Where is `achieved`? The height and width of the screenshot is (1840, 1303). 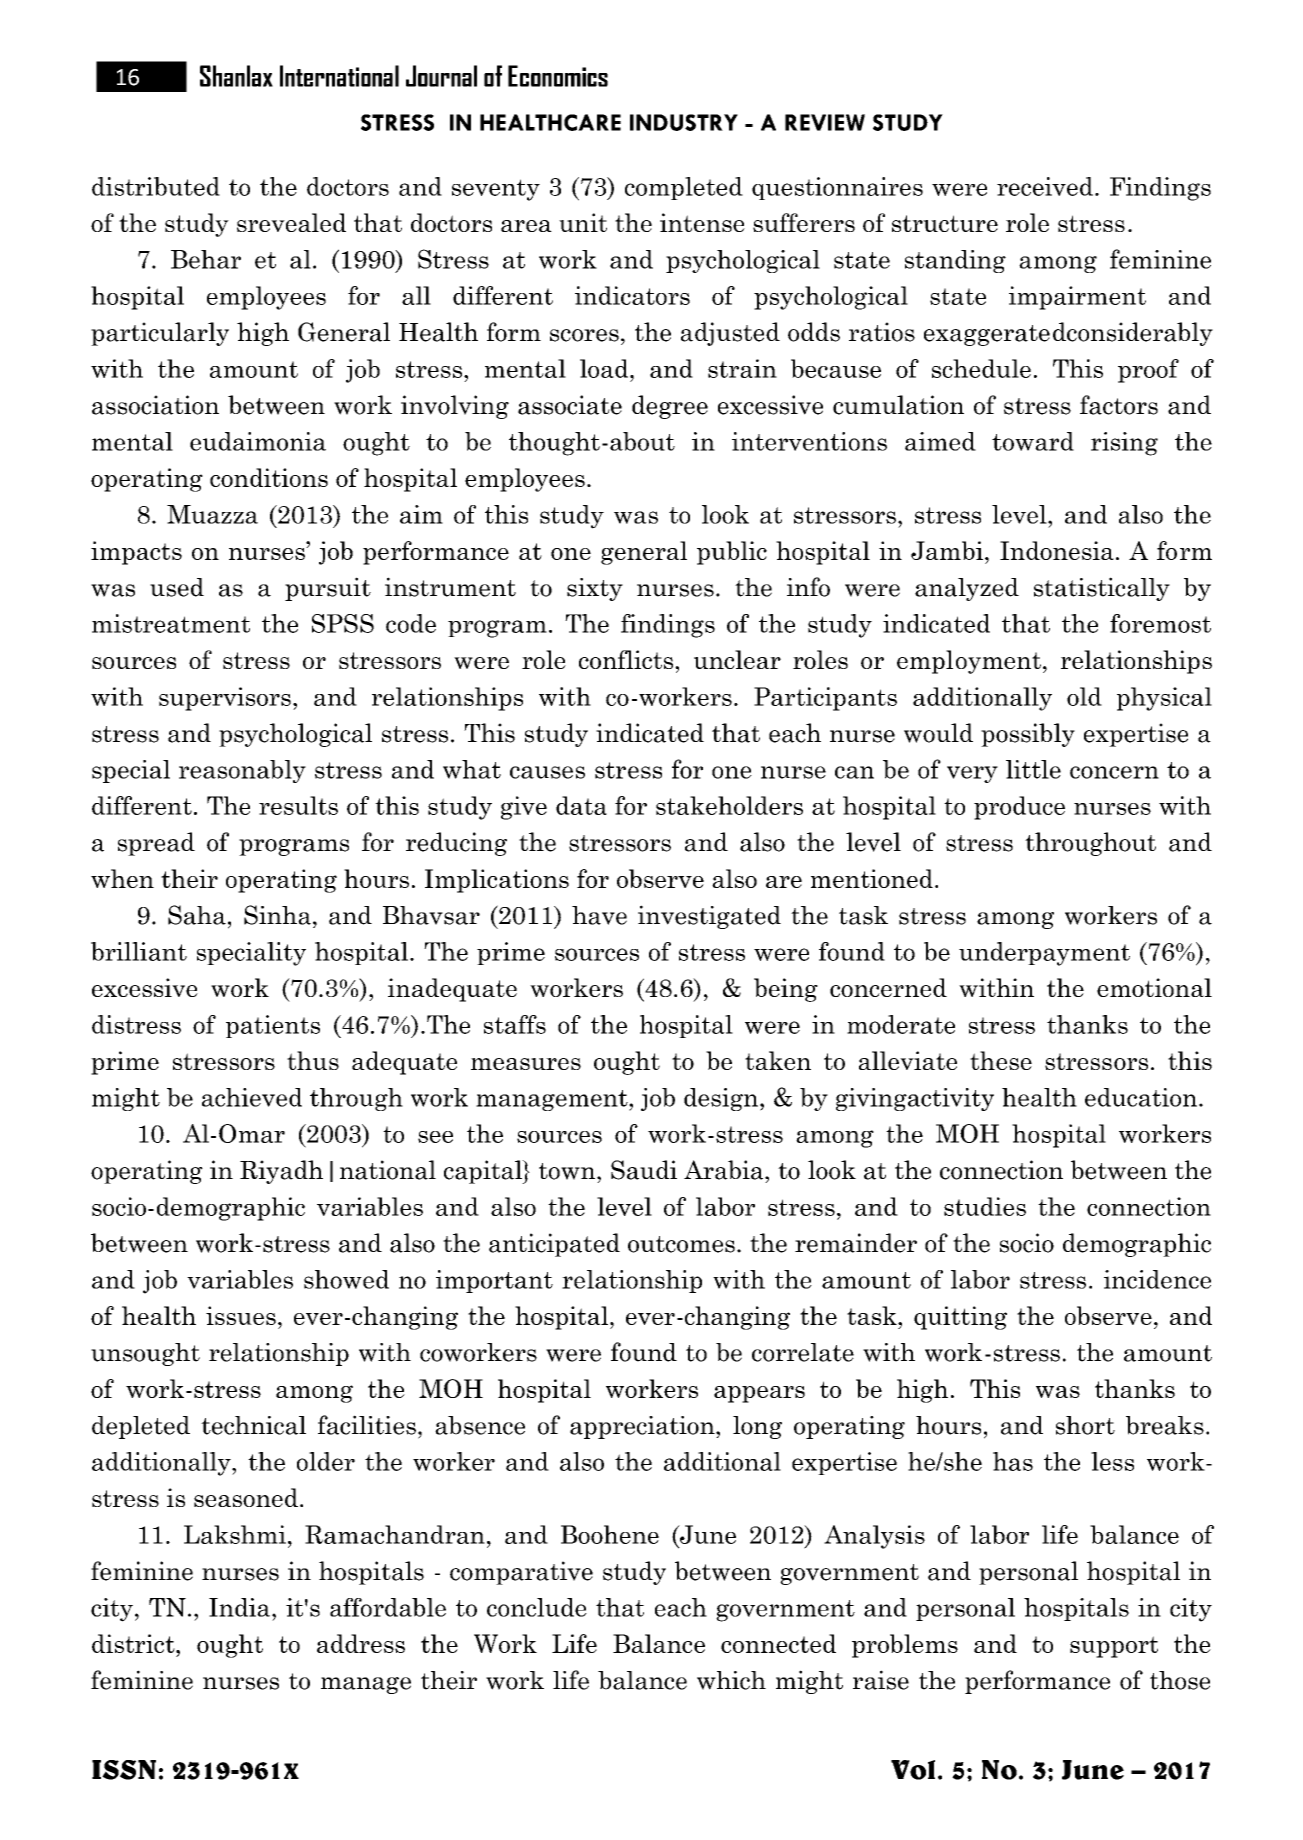
achieved is located at coordinates (252, 1097).
